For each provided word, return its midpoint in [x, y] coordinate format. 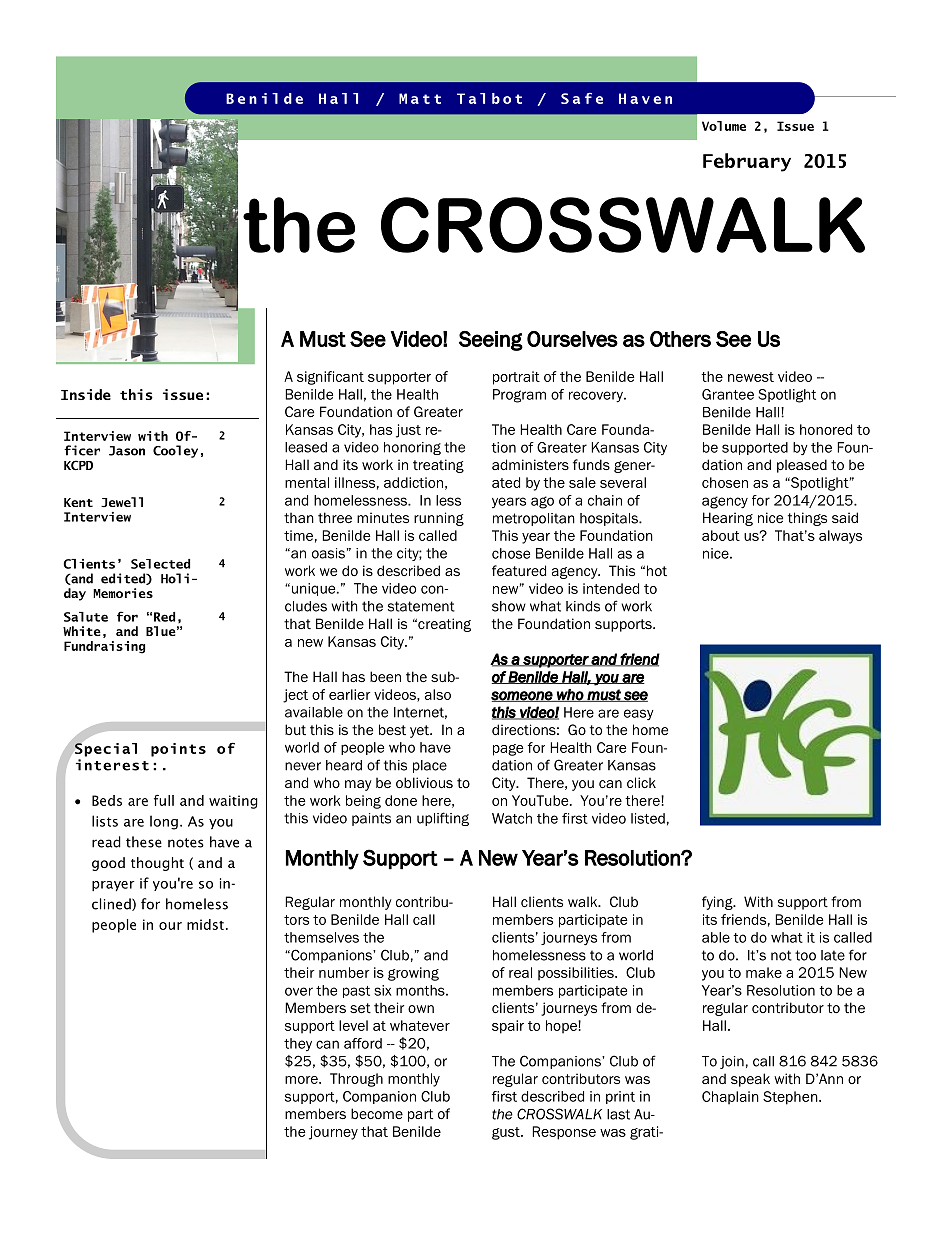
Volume [724, 126]
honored [826, 429]
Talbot [489, 98]
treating [438, 466]
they [298, 1044]
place [430, 766]
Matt [420, 98]
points [178, 750]
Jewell [122, 502]
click [641, 782]
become [377, 1113]
